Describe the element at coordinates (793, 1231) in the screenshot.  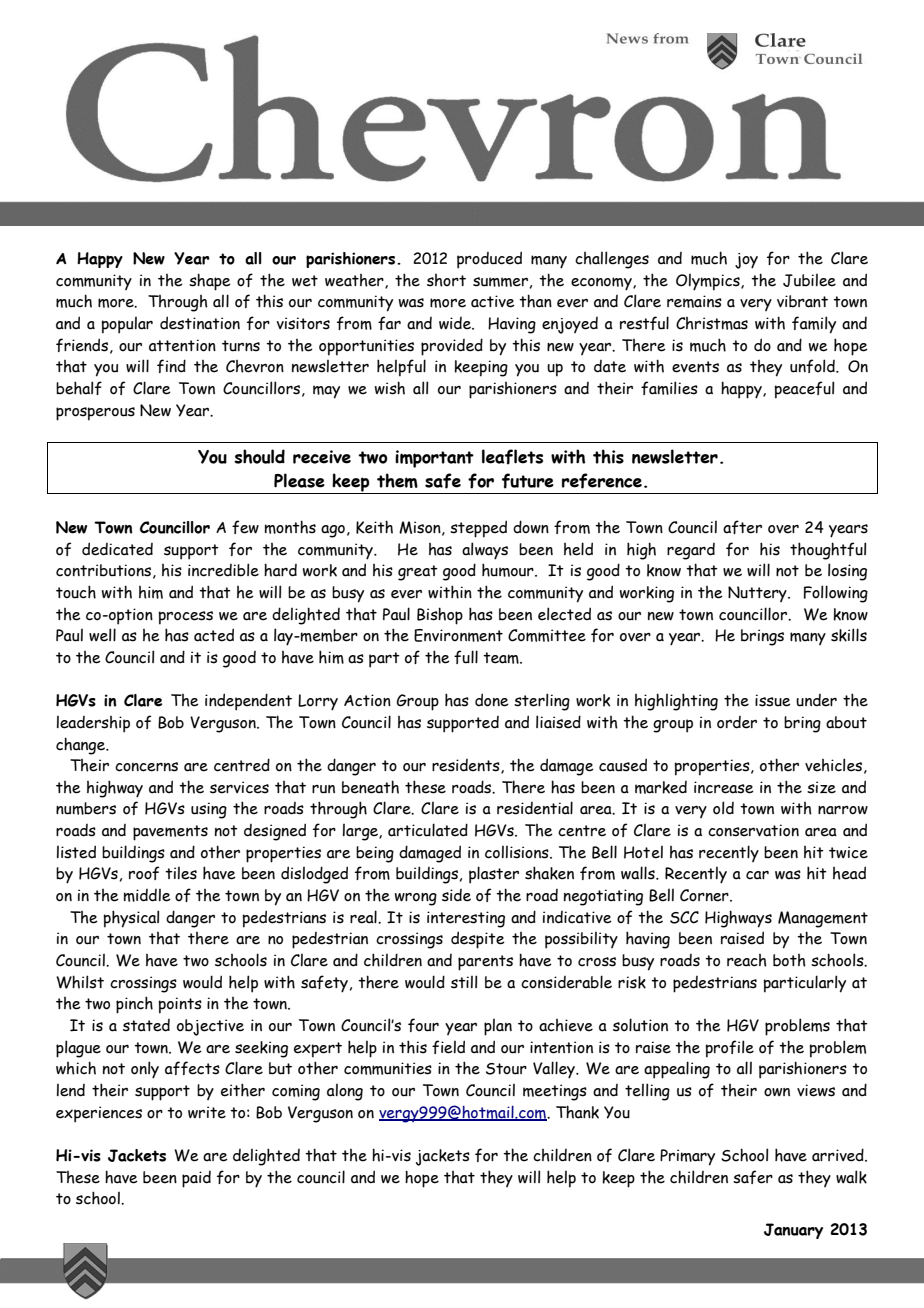
I see `January` at that location.
